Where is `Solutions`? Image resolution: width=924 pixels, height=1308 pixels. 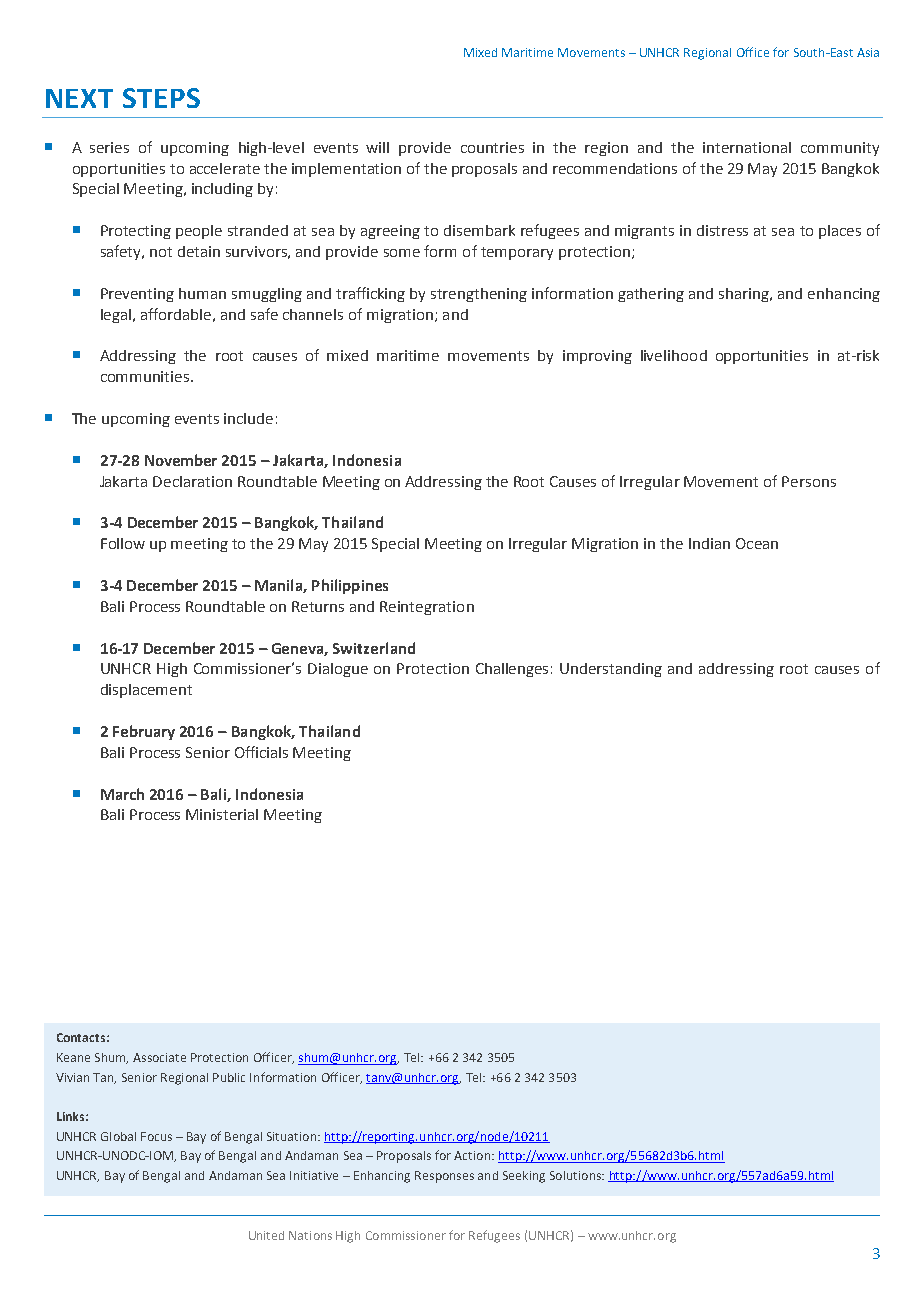 Solutions is located at coordinates (576, 1175).
